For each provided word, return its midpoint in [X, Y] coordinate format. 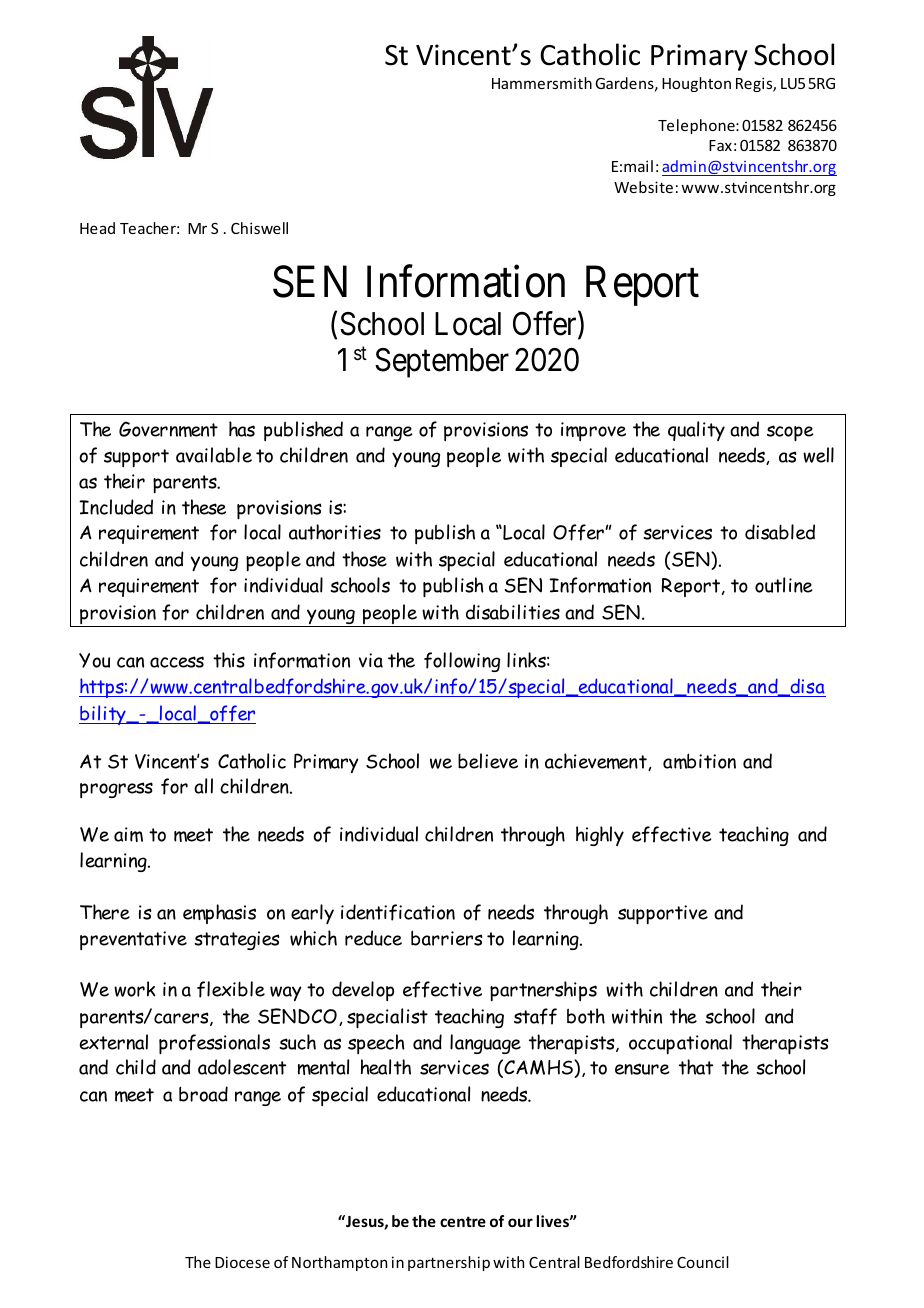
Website [643, 187]
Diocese [242, 1262]
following [462, 662]
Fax [720, 145]
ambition [699, 761]
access [177, 662]
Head [97, 228]
